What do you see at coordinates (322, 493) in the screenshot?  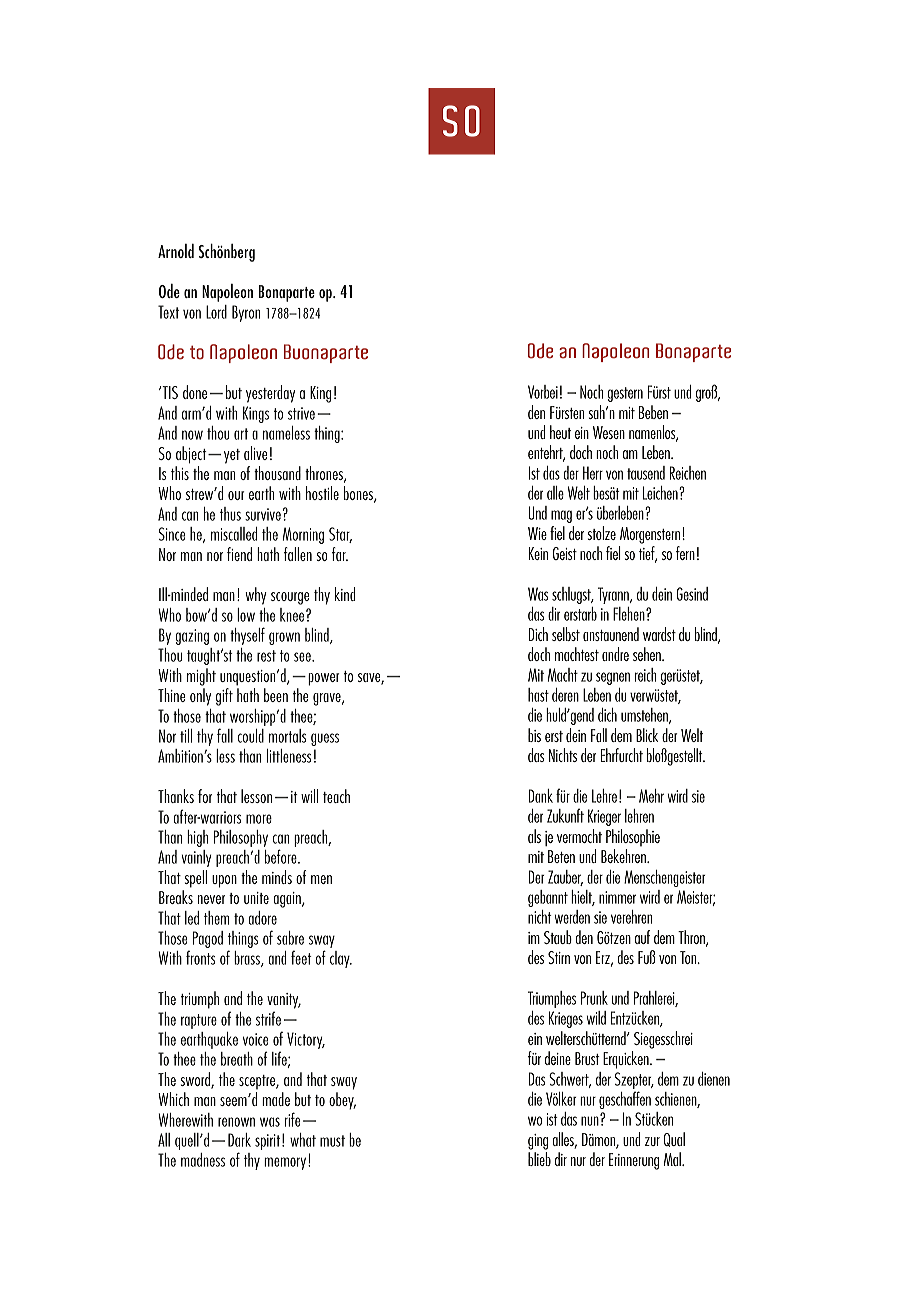 I see `hostile` at bounding box center [322, 493].
